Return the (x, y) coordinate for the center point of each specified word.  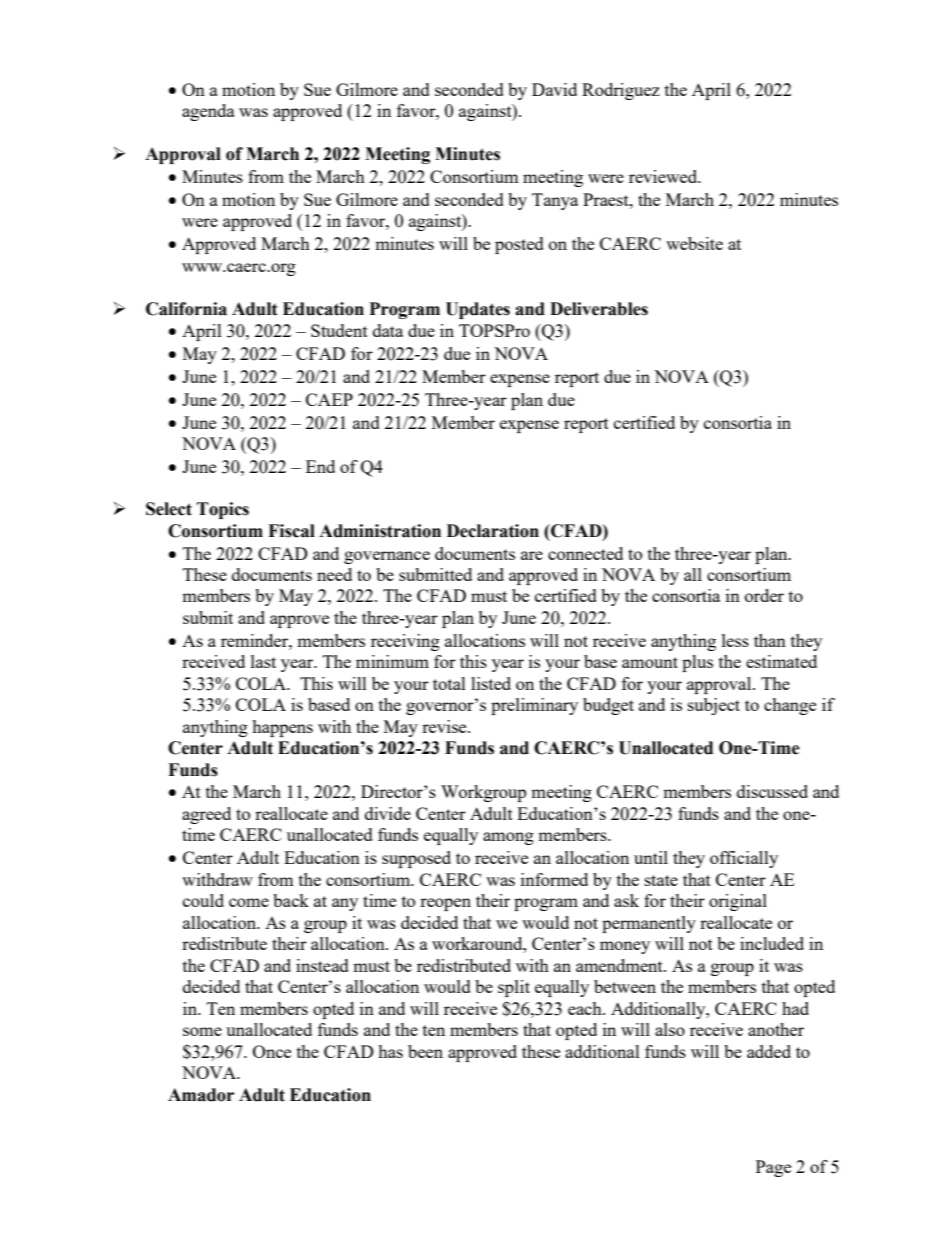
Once (272, 1051)
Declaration (493, 531)
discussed (772, 791)
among (508, 838)
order (764, 595)
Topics (223, 510)
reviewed (664, 176)
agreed (206, 815)
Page (773, 1168)
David (554, 89)
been (425, 1051)
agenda (208, 112)
